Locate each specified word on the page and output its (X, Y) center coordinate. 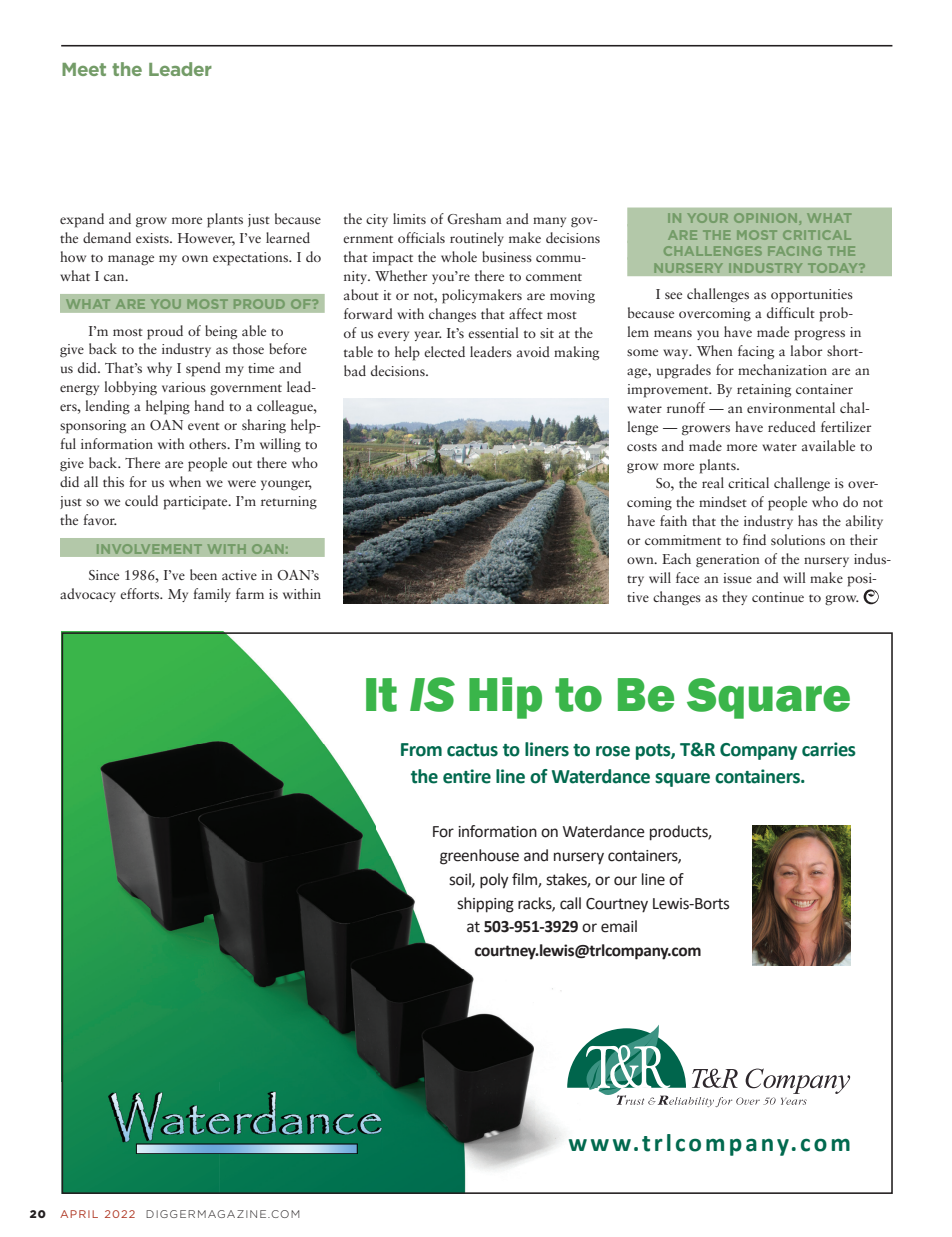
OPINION (765, 218)
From (421, 750)
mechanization (782, 369)
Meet (84, 69)
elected (444, 351)
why (159, 369)
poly (494, 881)
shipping (485, 905)
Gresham (474, 218)
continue (778, 597)
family (212, 595)
